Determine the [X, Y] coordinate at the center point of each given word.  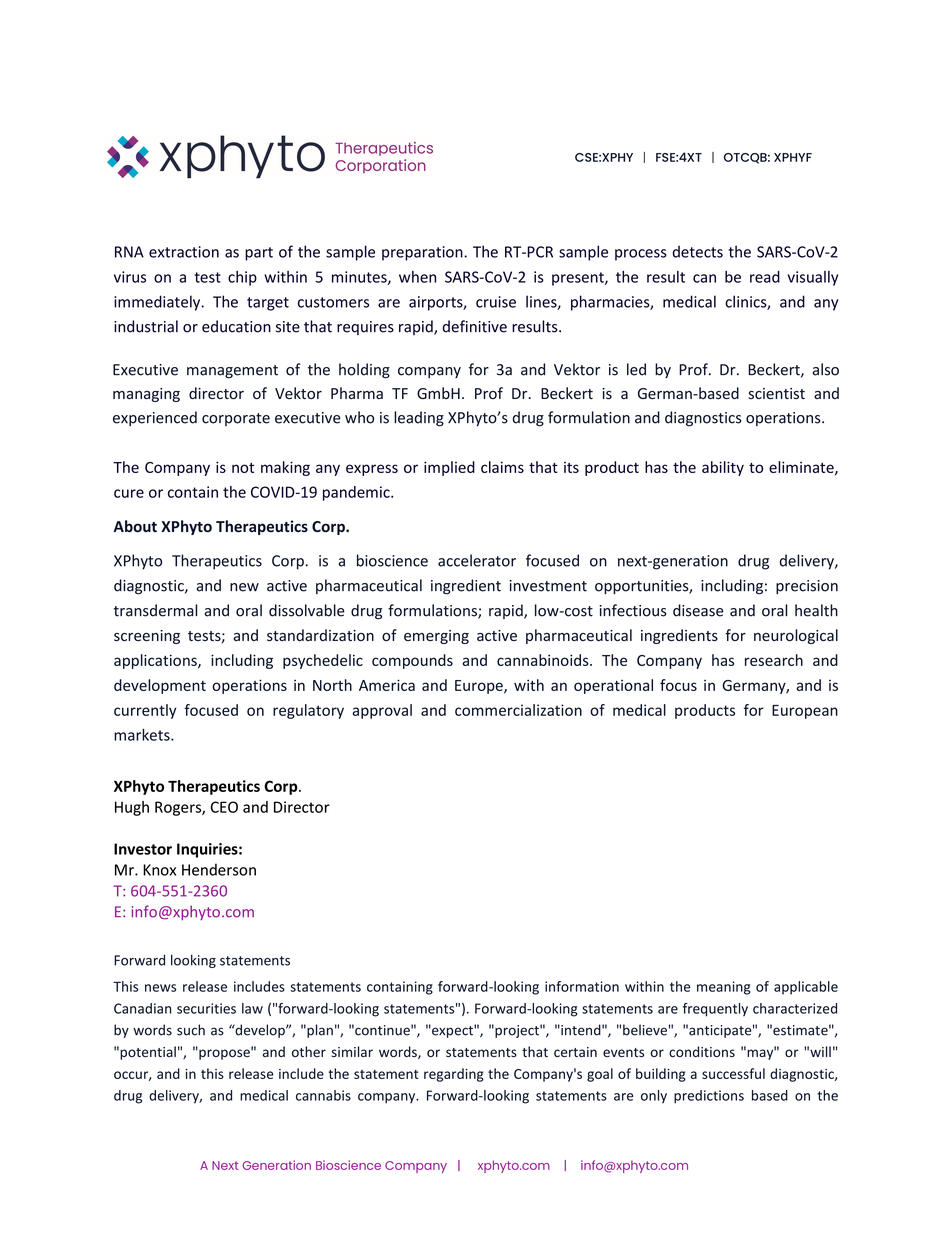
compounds [412, 661]
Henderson [219, 869]
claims [502, 467]
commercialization [518, 710]
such [191, 1030]
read [765, 277]
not [243, 468]
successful [733, 1073]
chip [242, 278]
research [774, 660]
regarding [454, 1075]
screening [147, 637]
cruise [496, 302]
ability [723, 468]
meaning [724, 988]
